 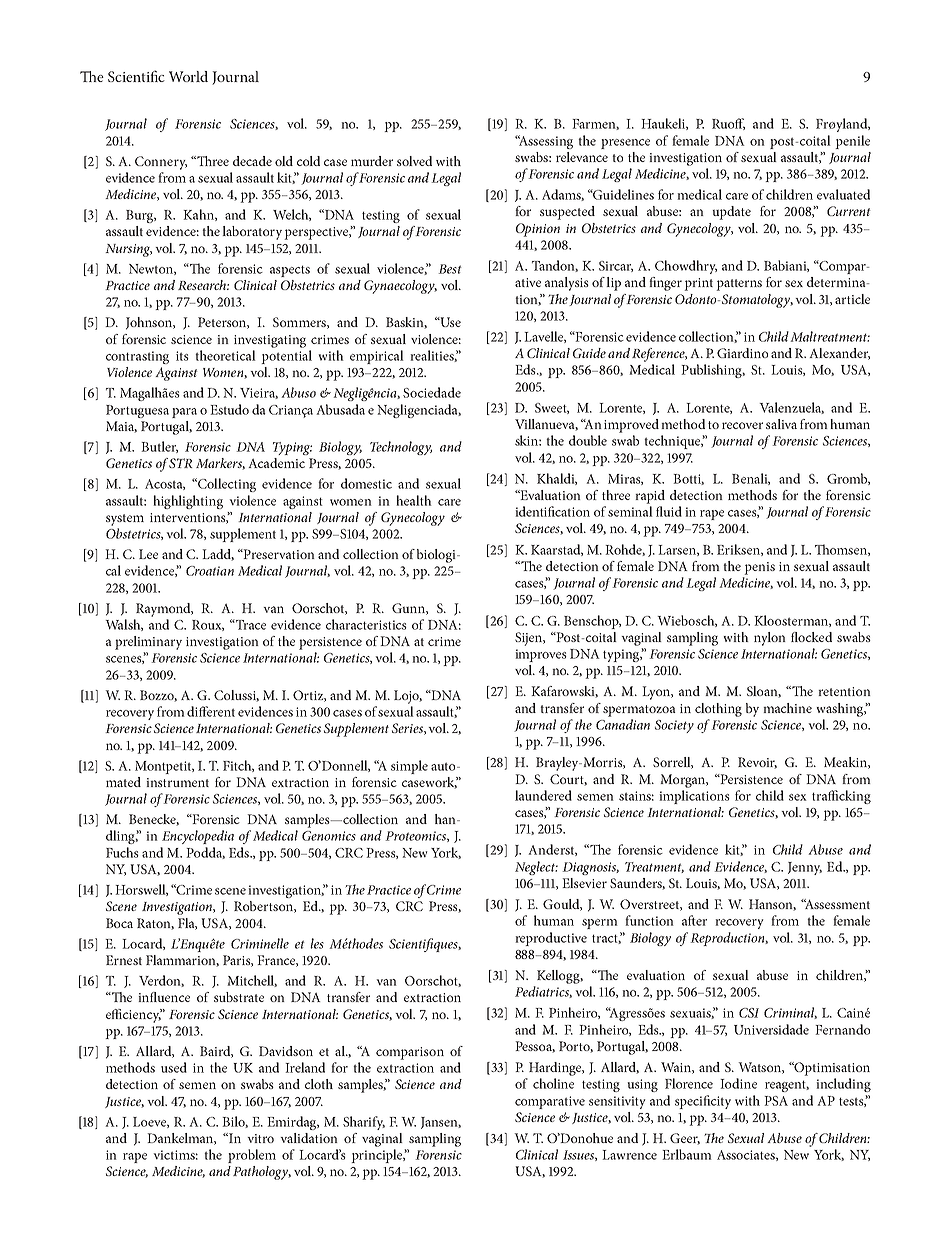 I want to click on World, so click(x=188, y=76).
